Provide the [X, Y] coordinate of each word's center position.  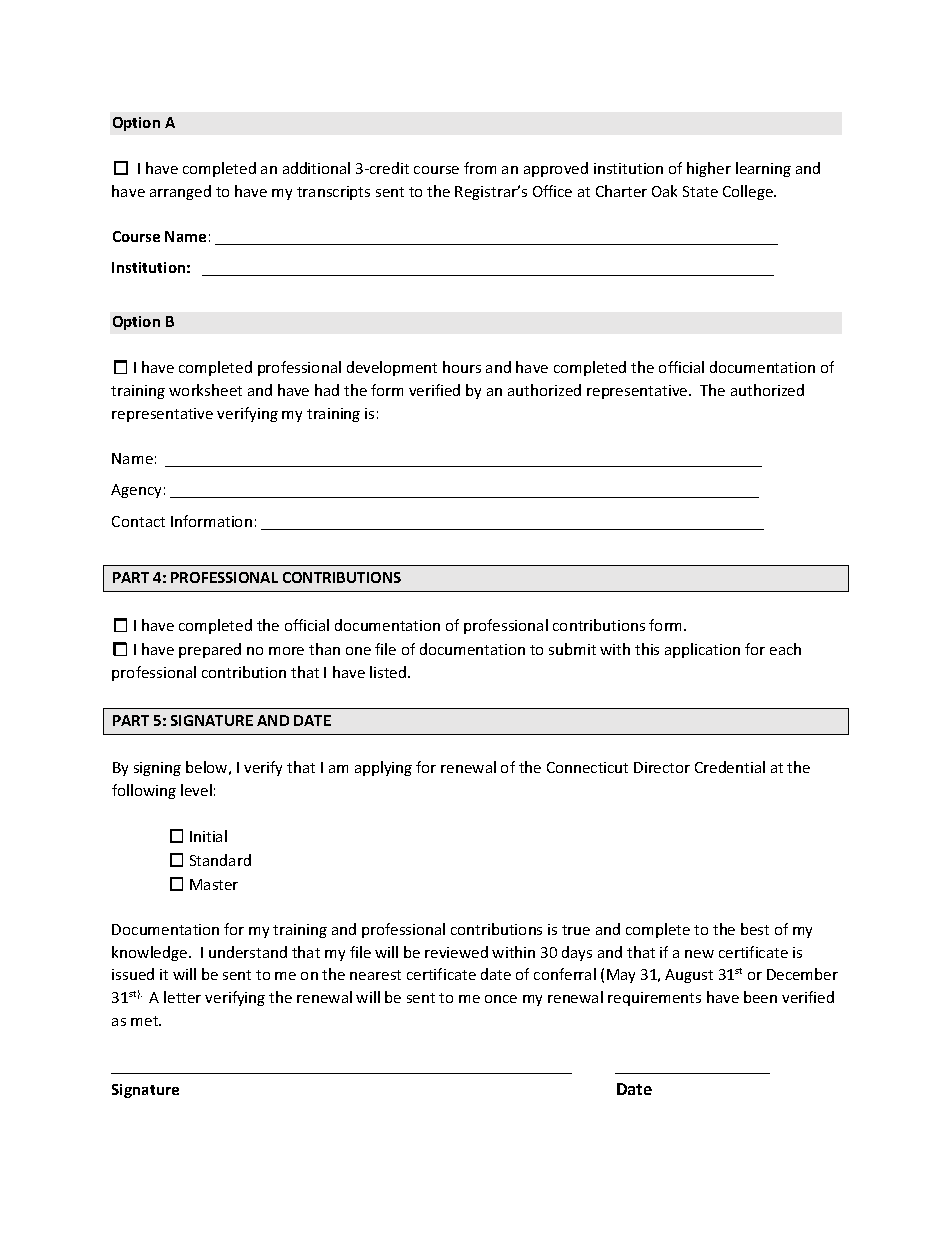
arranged [180, 192]
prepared [210, 650]
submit [572, 649]
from [480, 168]
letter [182, 997]
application [702, 650]
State [700, 191]
